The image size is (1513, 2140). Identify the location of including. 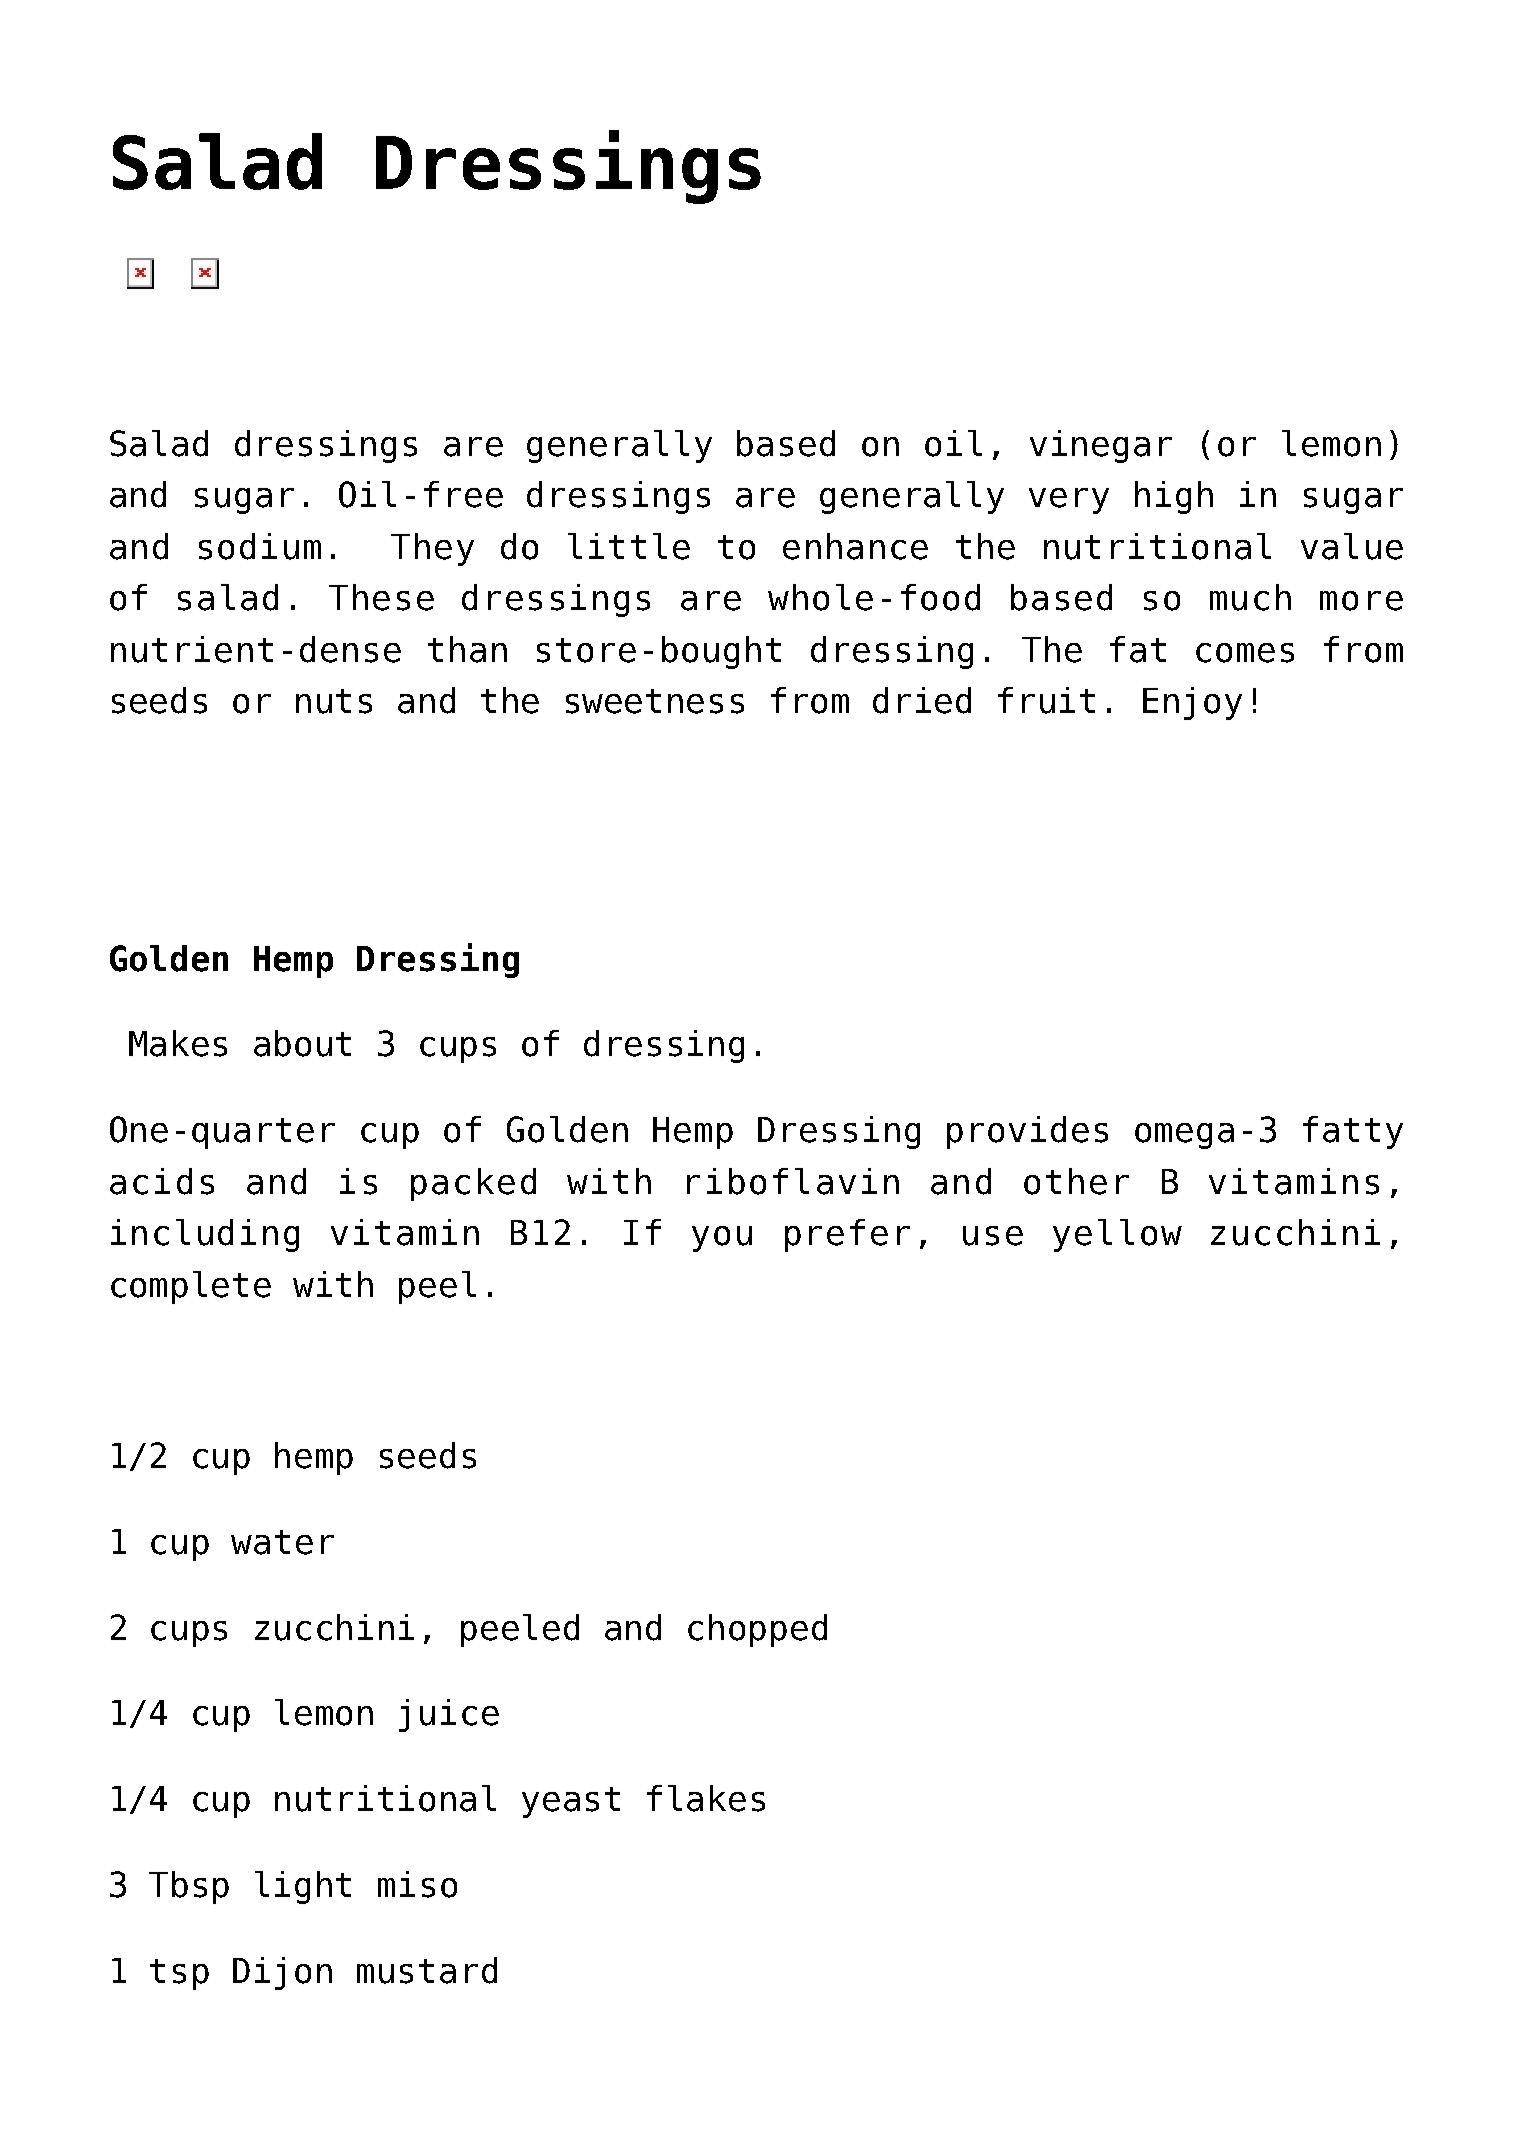
(205, 1235).
